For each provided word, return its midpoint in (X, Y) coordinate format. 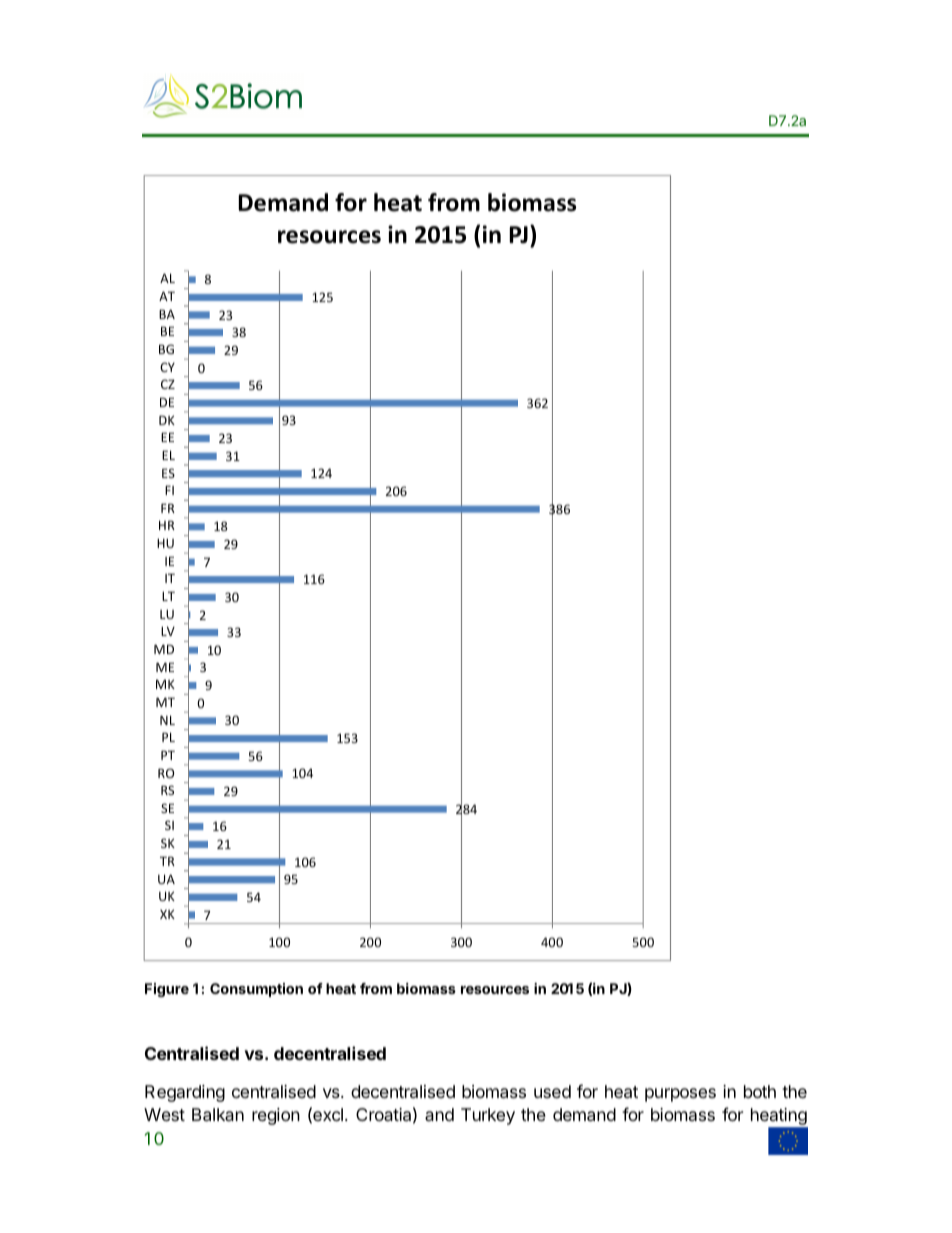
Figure (167, 990)
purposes (680, 1095)
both (760, 1091)
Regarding (185, 1093)
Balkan (218, 1115)
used (552, 1091)
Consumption (256, 990)
